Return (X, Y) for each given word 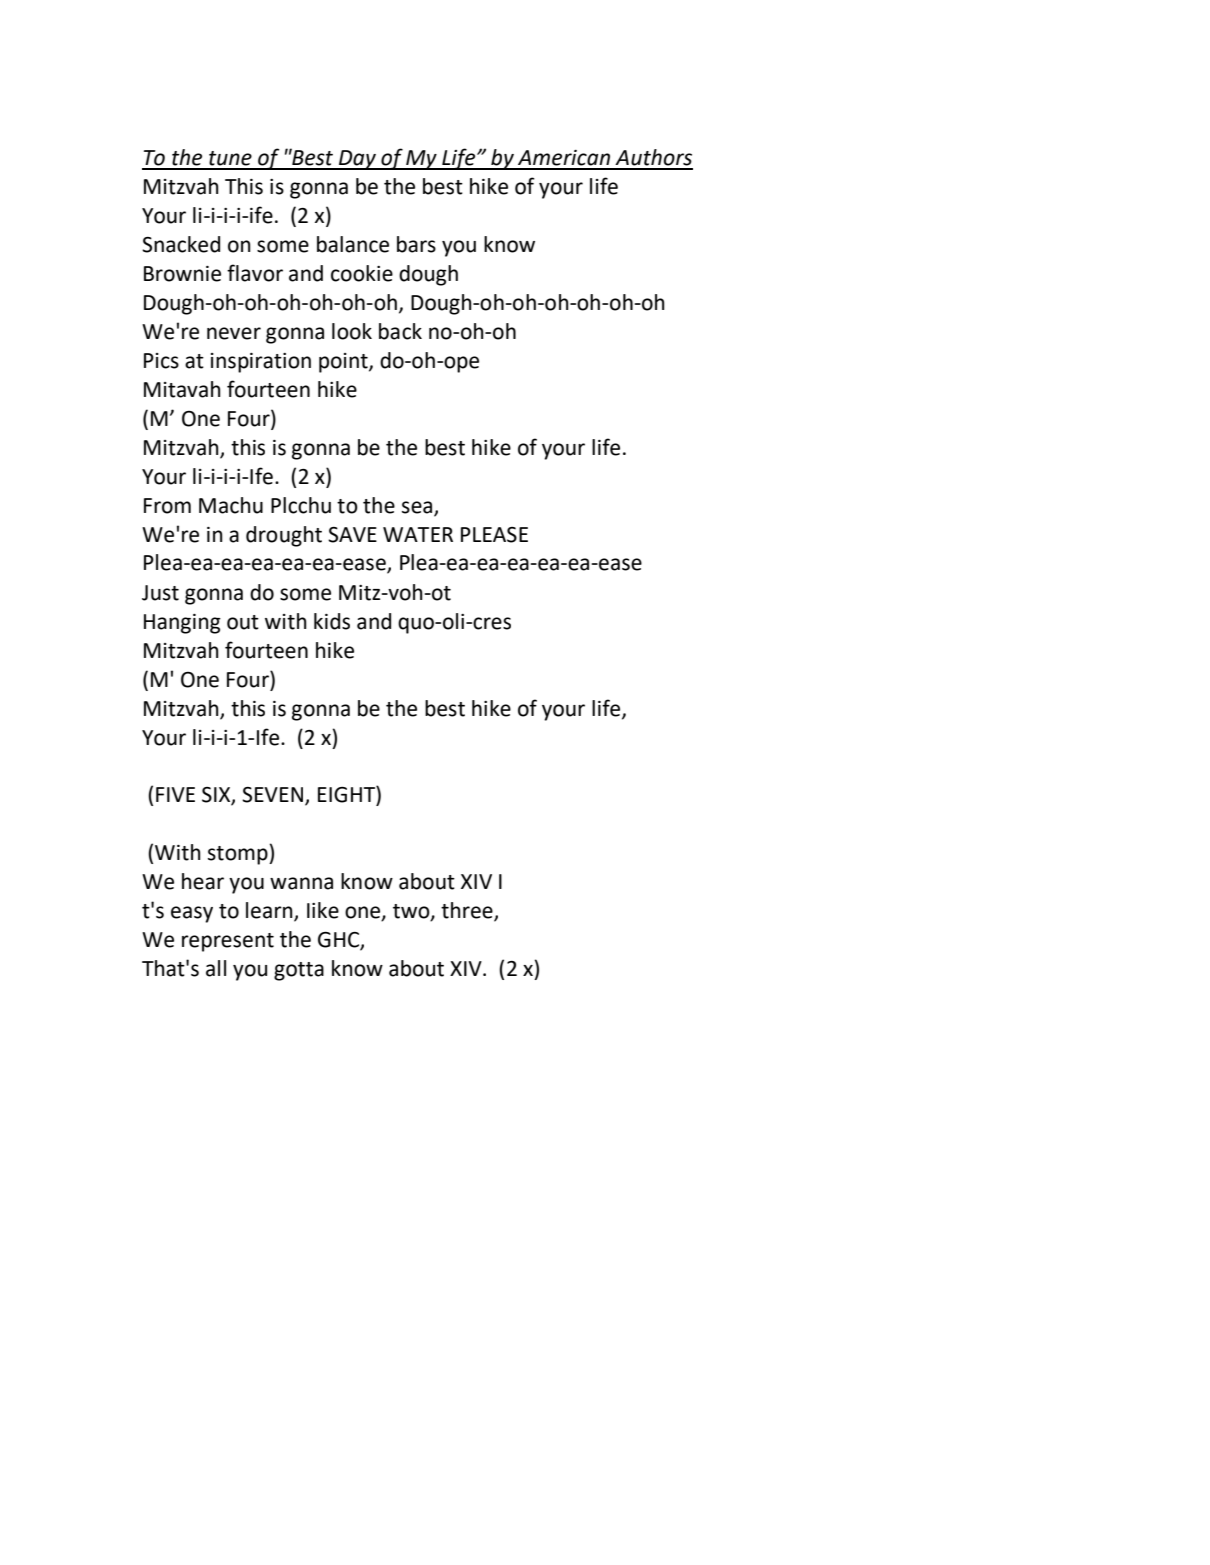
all (216, 968)
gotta (299, 971)
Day (357, 160)
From (167, 506)
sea (418, 508)
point (344, 363)
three (468, 911)
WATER (418, 534)
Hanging (182, 624)
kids (332, 621)
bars (416, 244)
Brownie (182, 274)
